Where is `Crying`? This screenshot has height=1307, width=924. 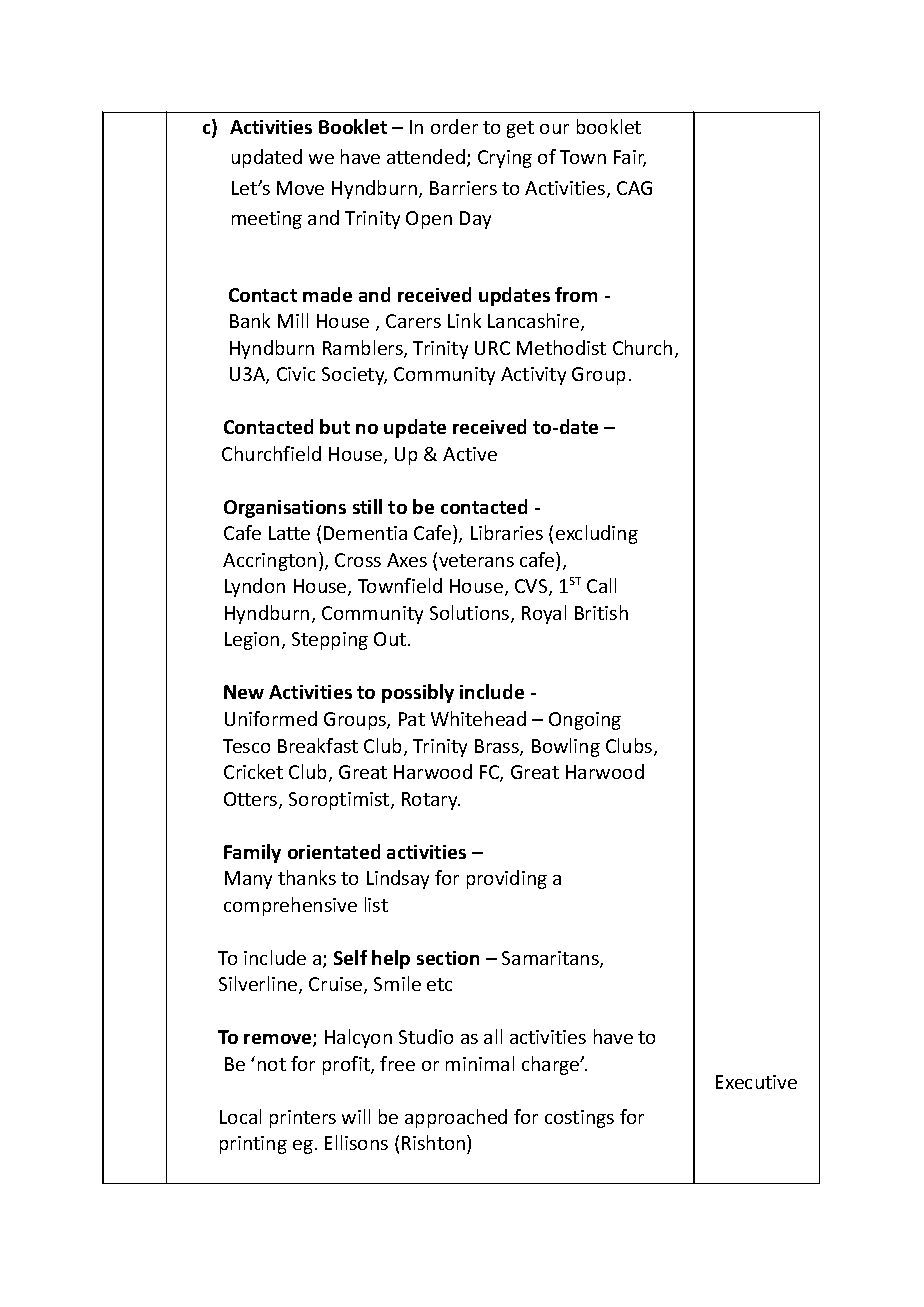
Crying is located at coordinates (505, 159).
